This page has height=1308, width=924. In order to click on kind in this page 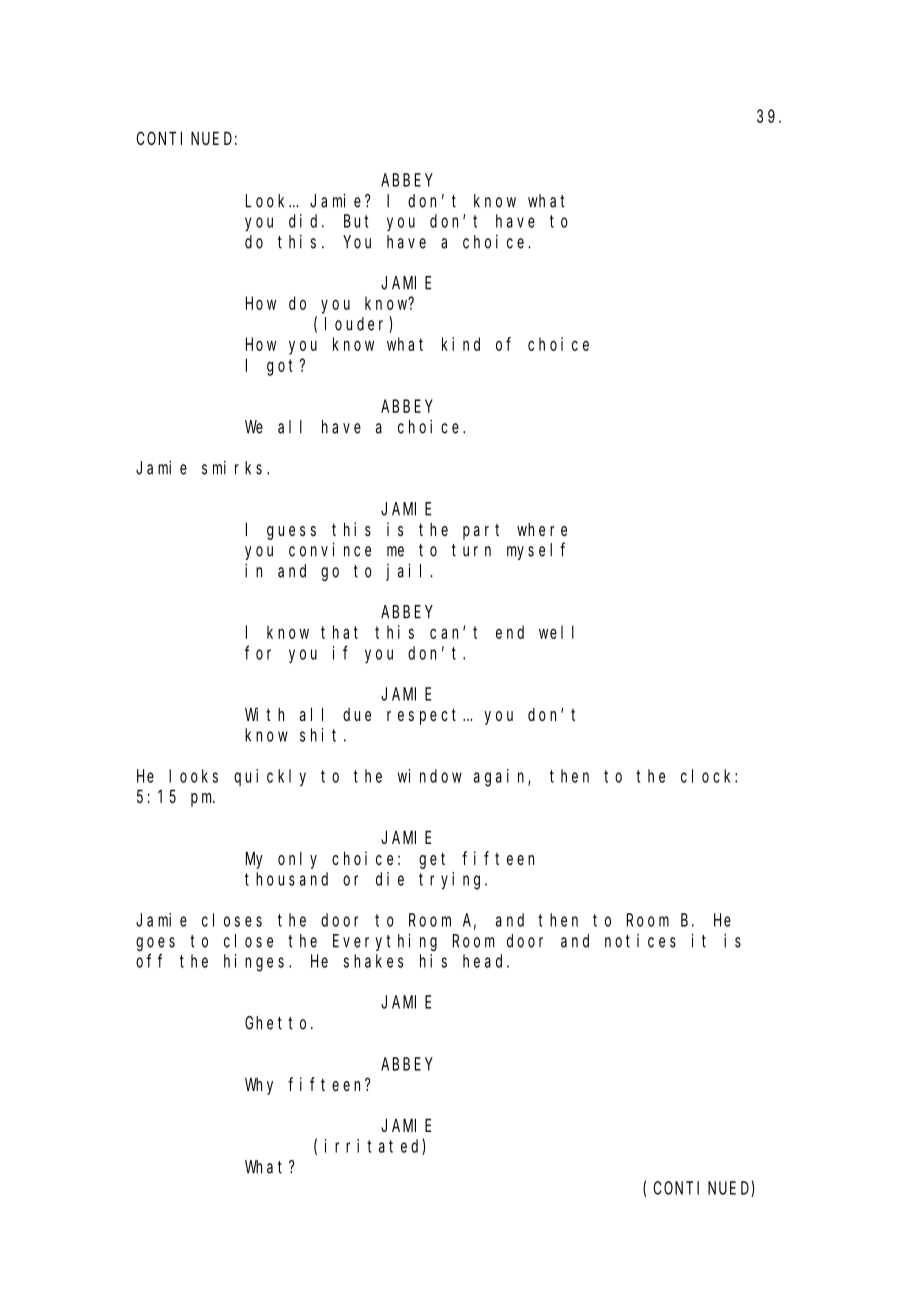, I will do `click(461, 344)`.
